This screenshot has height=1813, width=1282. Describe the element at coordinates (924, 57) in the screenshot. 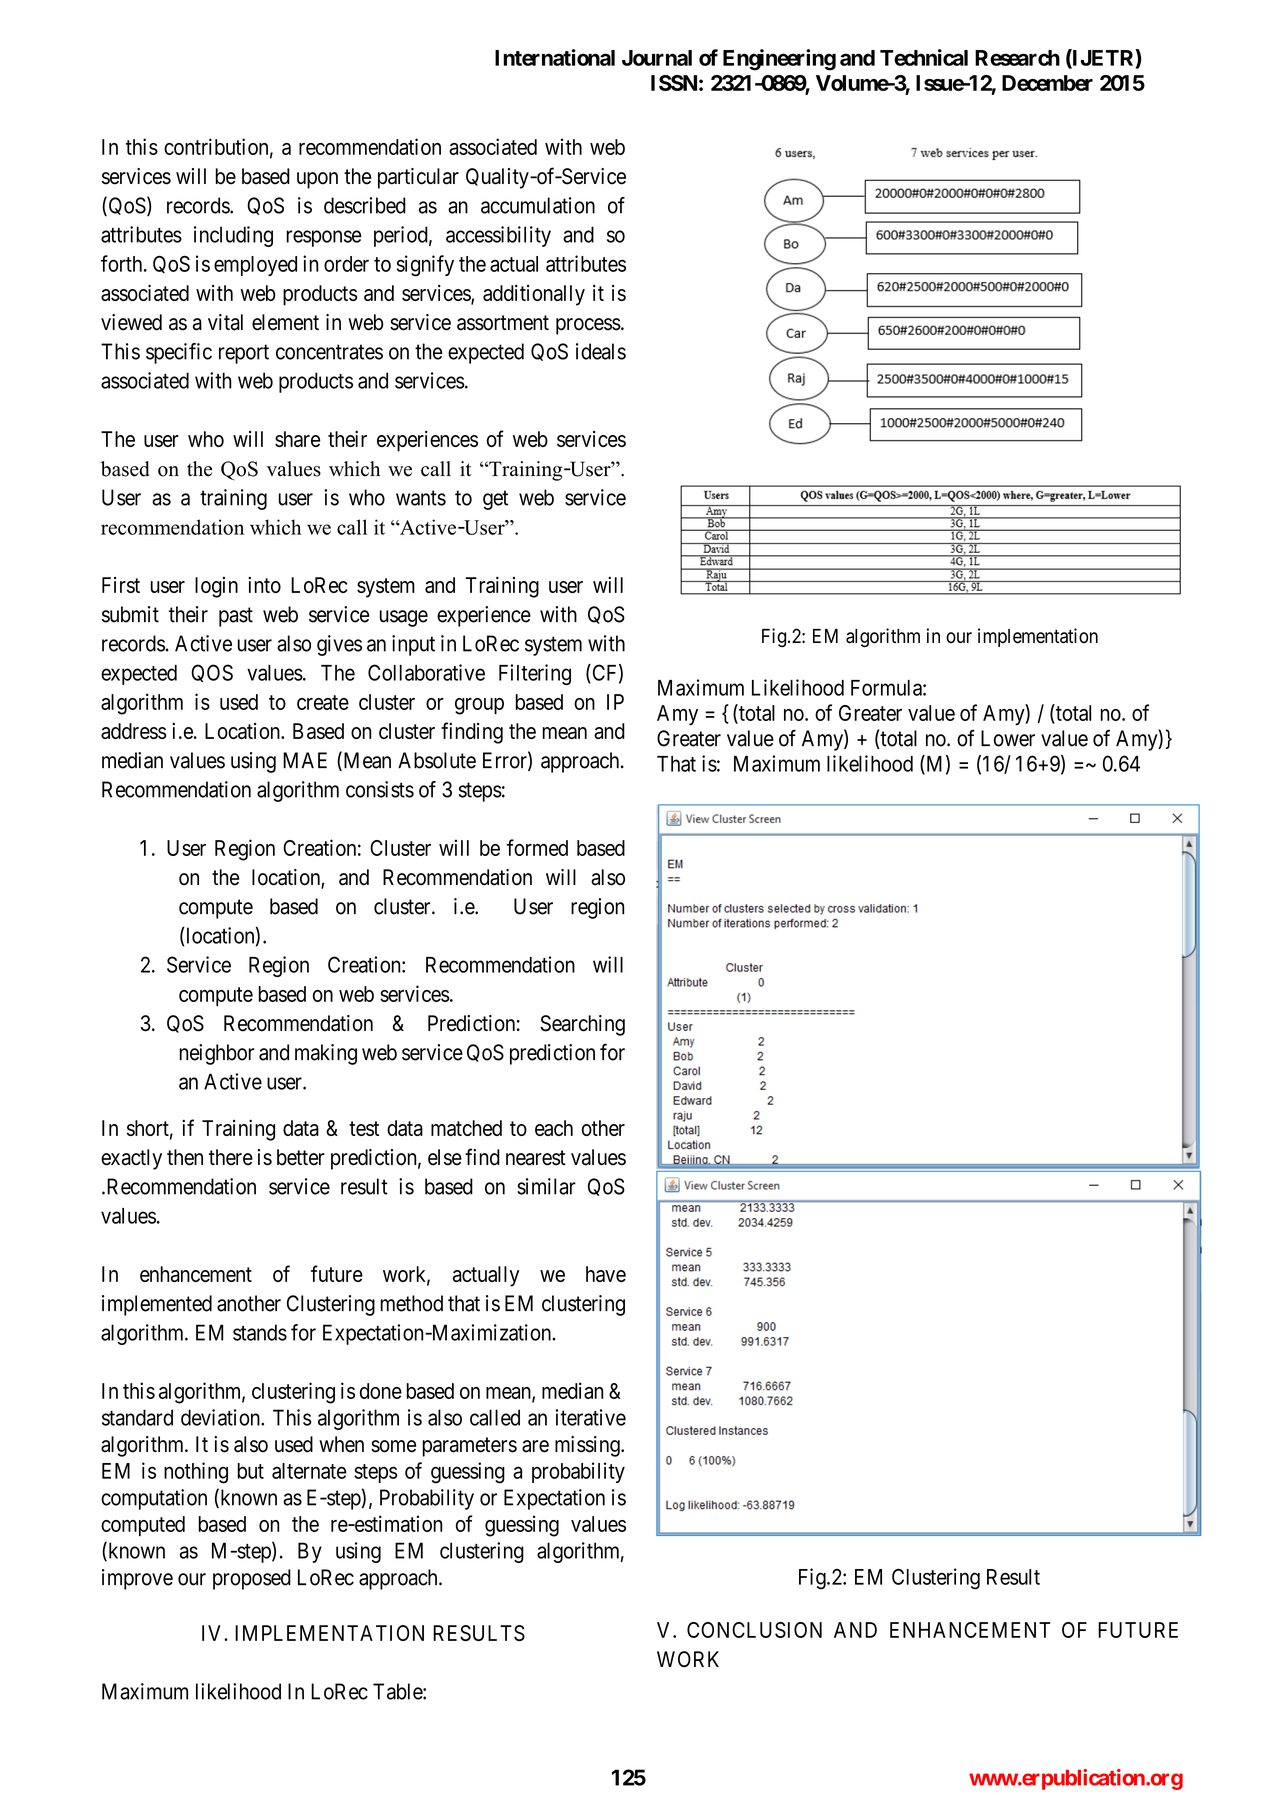

I see `Technical` at that location.
